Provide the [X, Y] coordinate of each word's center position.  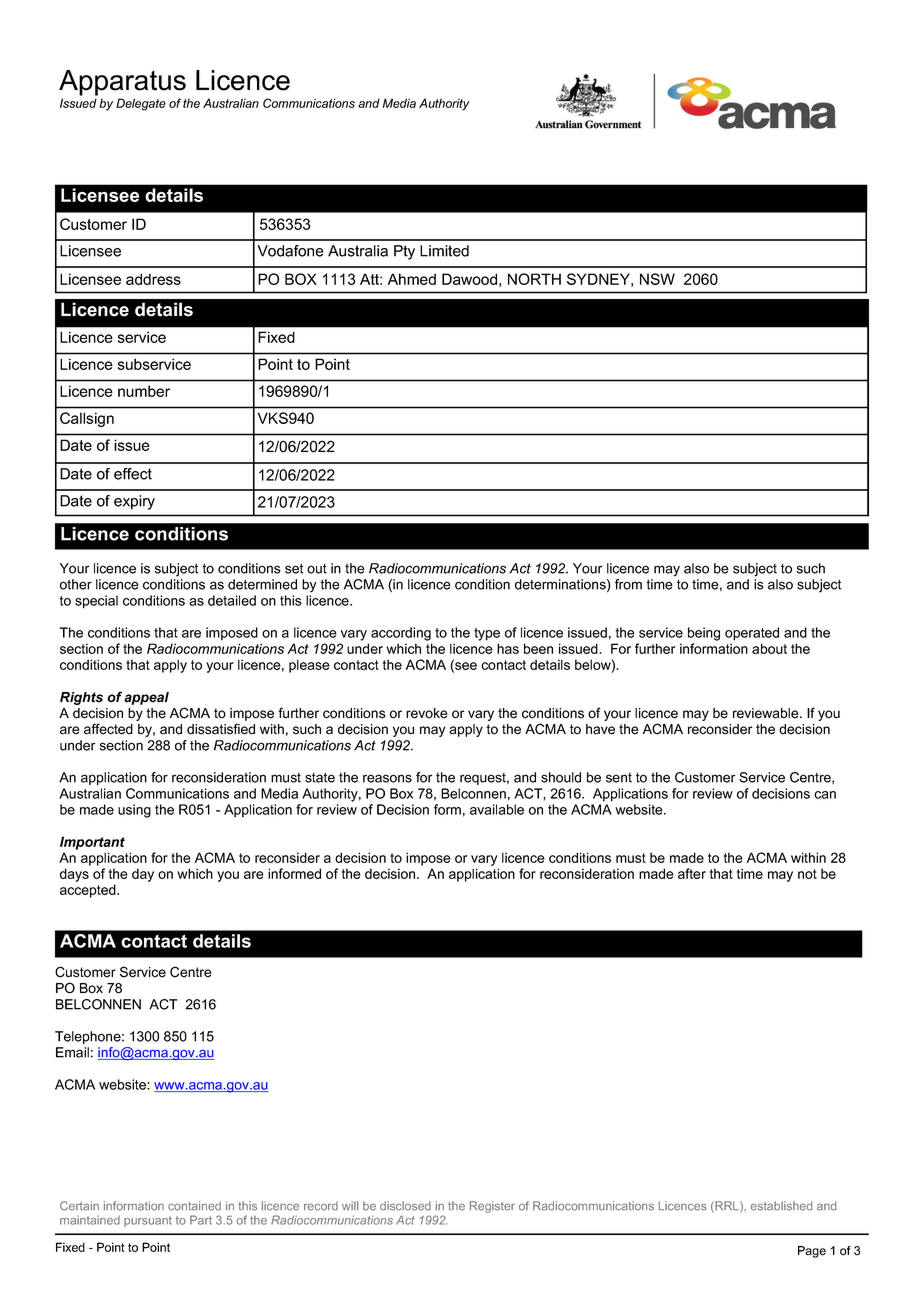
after [692, 873]
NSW [657, 279]
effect [133, 474]
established [781, 1206]
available [497, 809]
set [294, 568]
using [134, 811]
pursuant [148, 1221]
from [628, 584]
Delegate [141, 104]
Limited [444, 251]
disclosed [405, 1206]
